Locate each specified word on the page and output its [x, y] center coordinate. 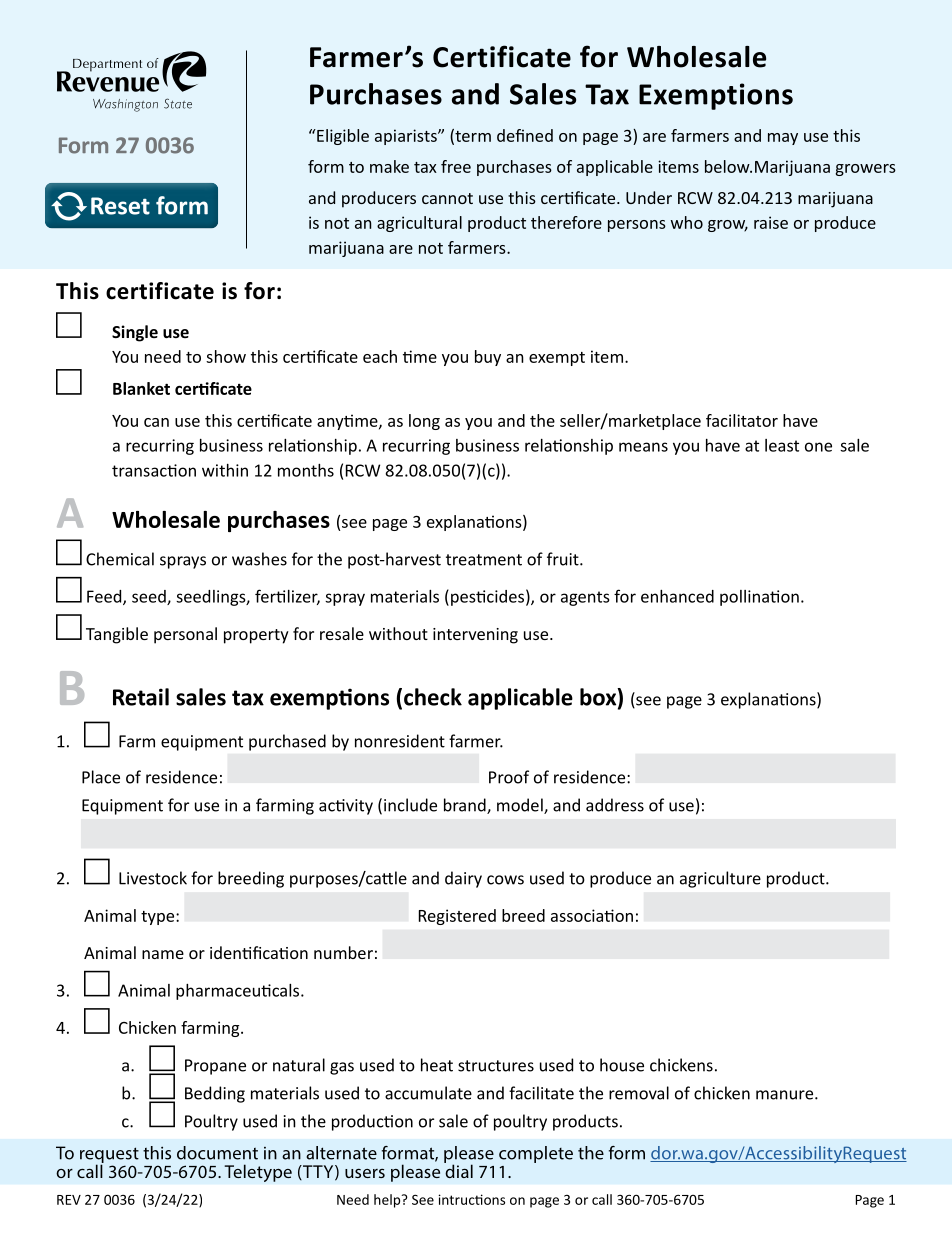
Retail [141, 697]
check [433, 697]
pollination [759, 598]
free [456, 166]
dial [458, 1170]
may [783, 139]
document [217, 1153]
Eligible [342, 137]
